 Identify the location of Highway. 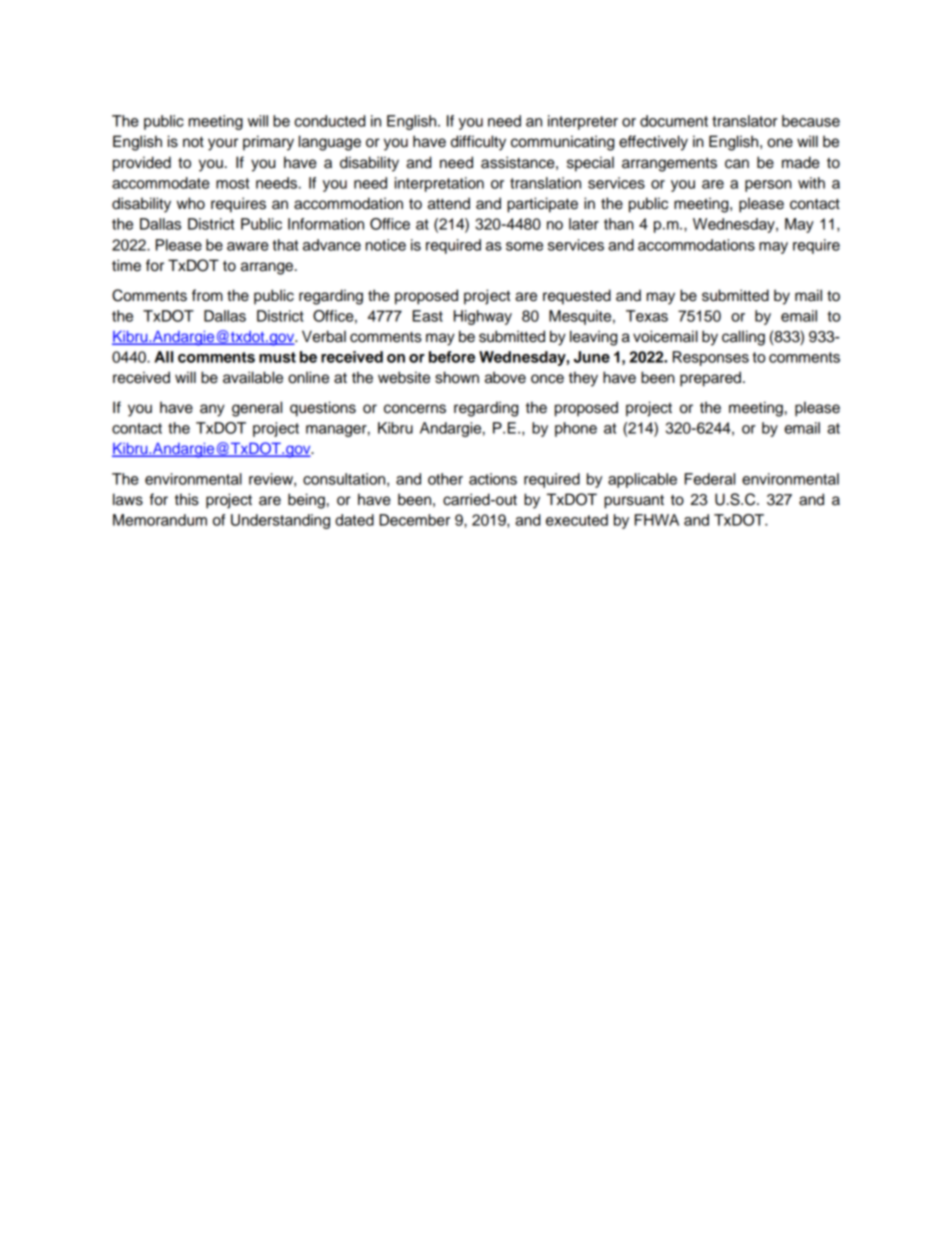
(483, 317).
